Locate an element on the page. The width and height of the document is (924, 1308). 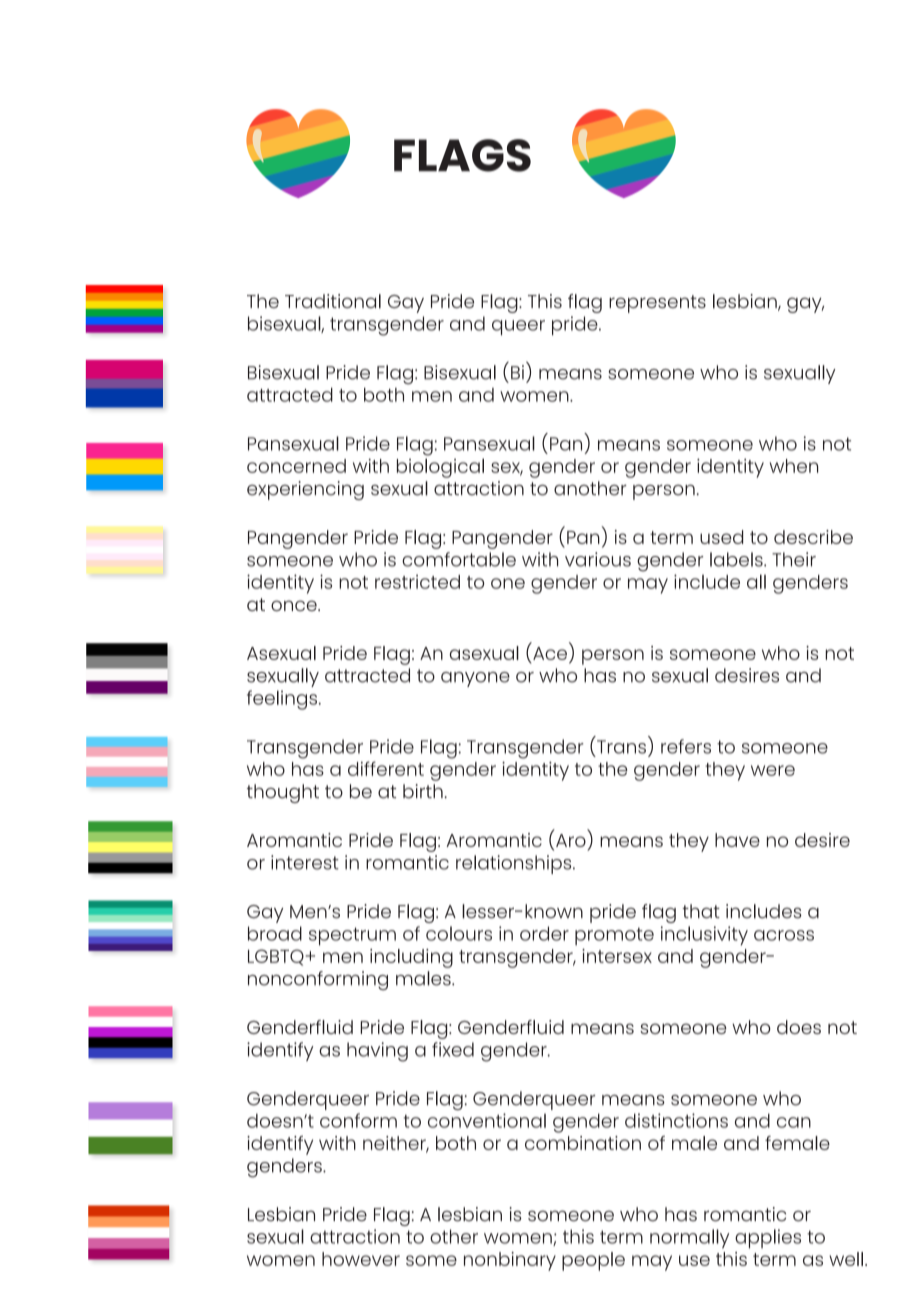
across is located at coordinates (784, 935).
